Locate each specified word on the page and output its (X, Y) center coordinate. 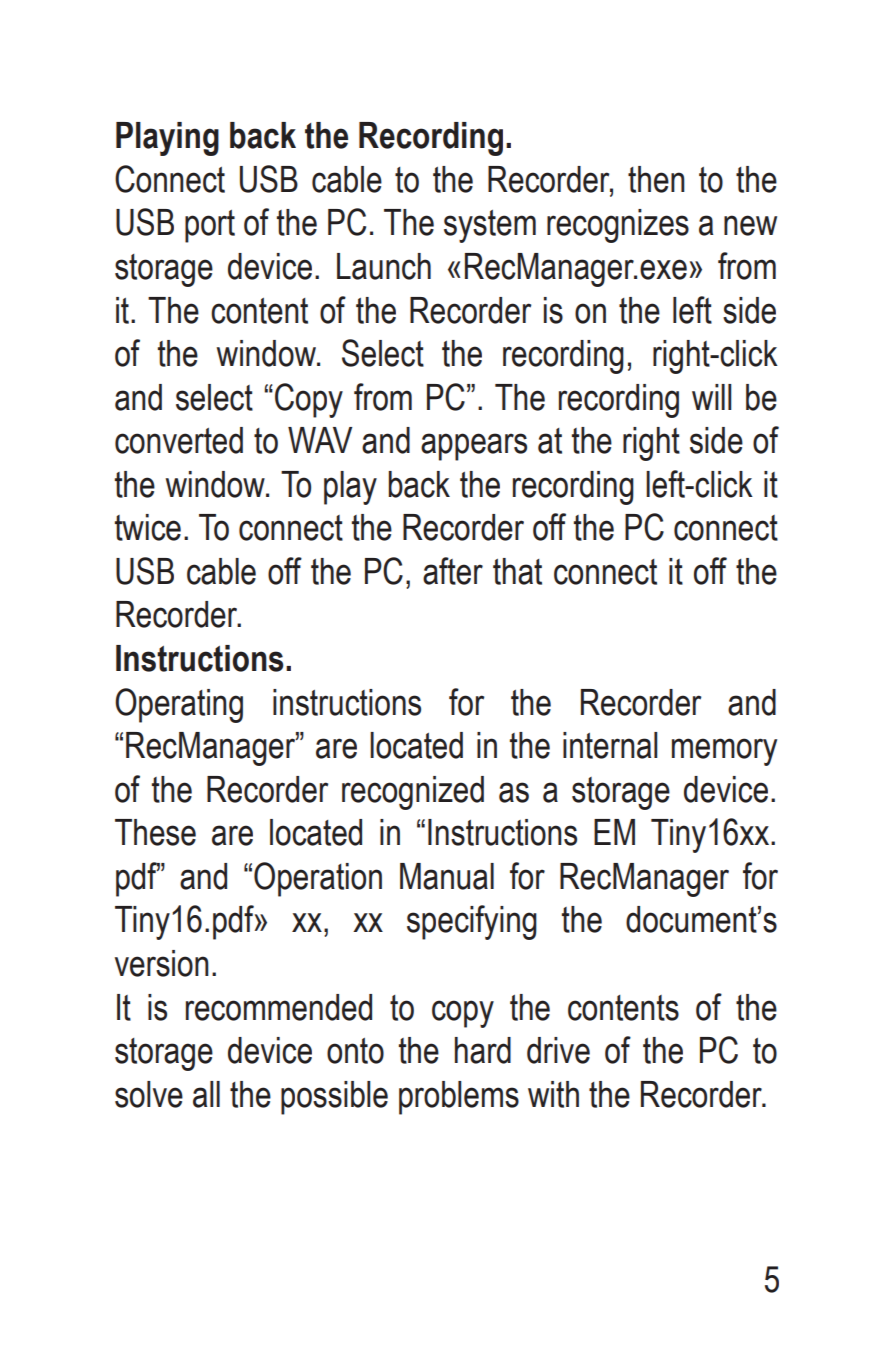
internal (610, 745)
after (453, 571)
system (490, 226)
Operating (179, 705)
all (206, 1094)
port (210, 226)
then (656, 179)
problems (459, 1098)
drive (558, 1050)
